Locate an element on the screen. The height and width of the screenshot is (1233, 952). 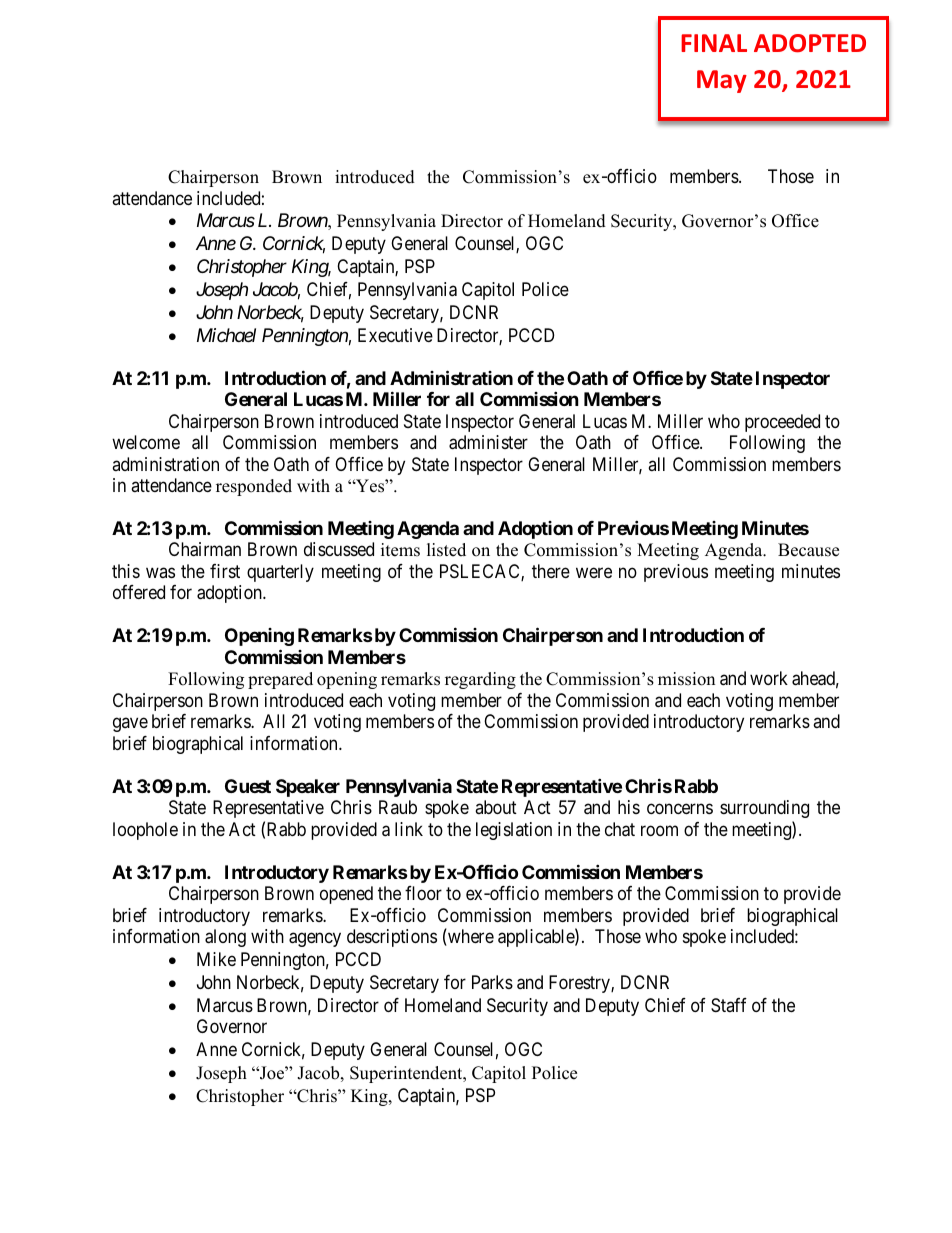
welcome is located at coordinates (146, 442).
